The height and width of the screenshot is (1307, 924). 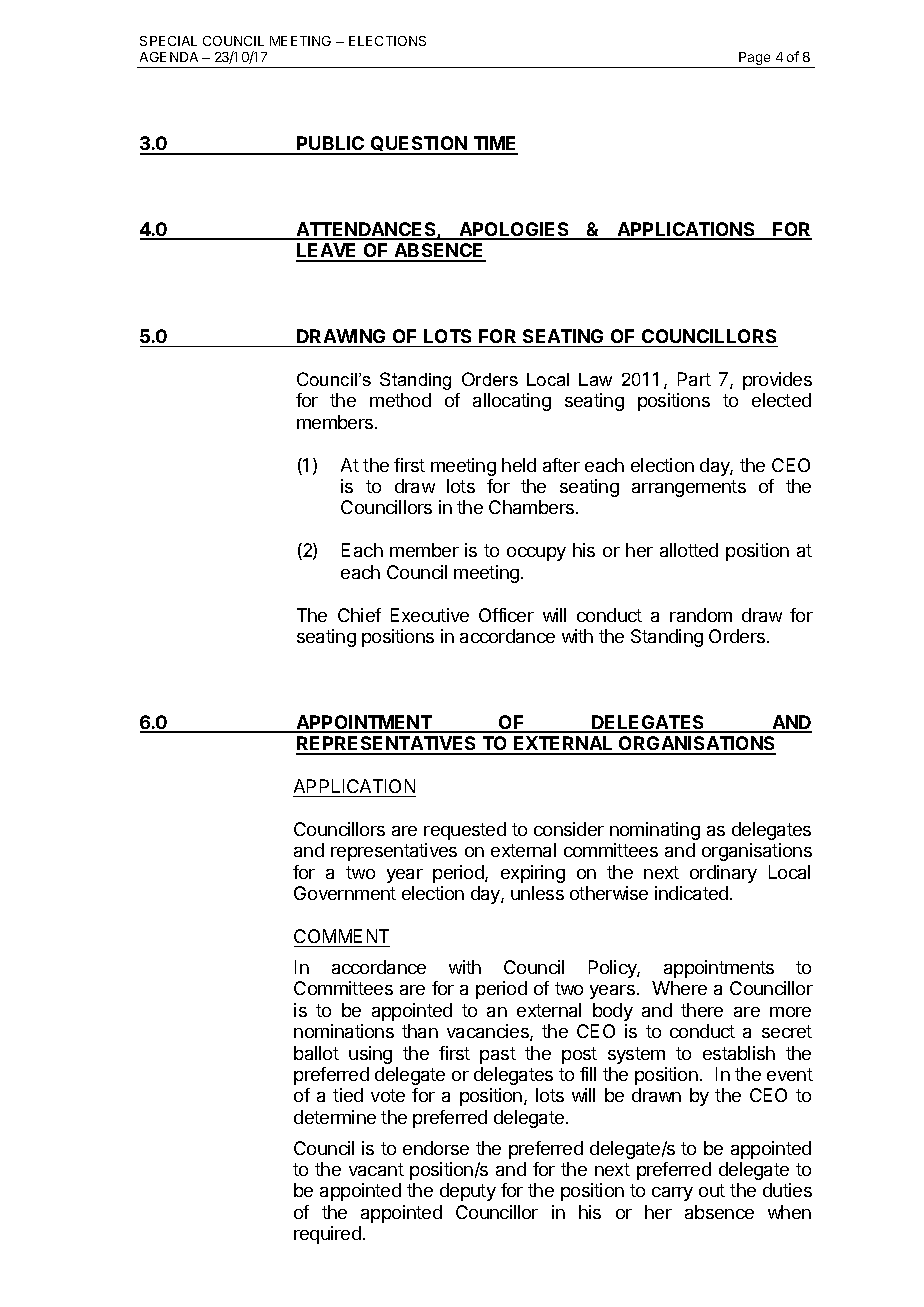 What do you see at coordinates (512, 402) in the screenshot?
I see `allocating` at bounding box center [512, 402].
